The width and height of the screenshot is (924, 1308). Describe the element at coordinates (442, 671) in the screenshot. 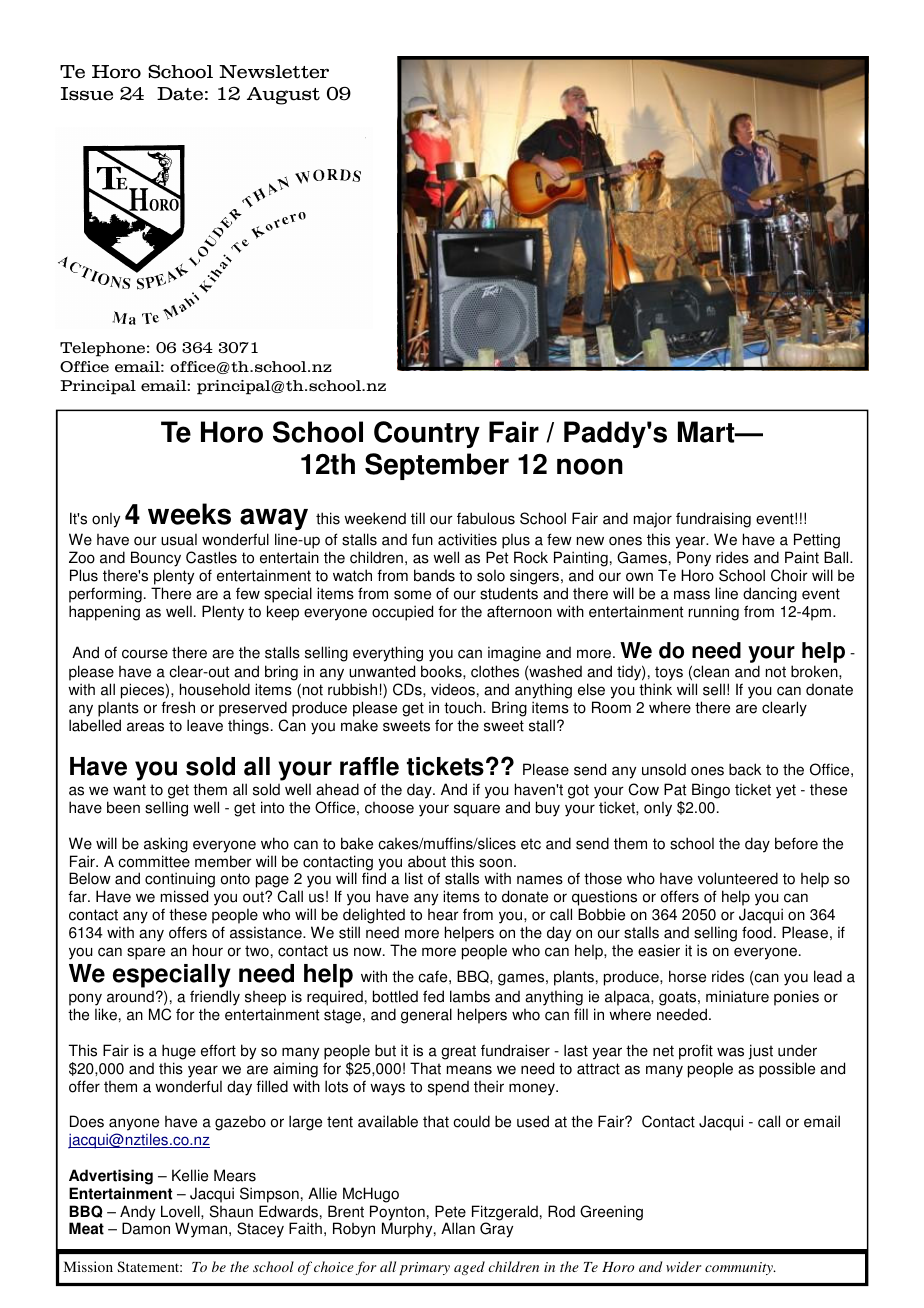

I see `books` at that location.
